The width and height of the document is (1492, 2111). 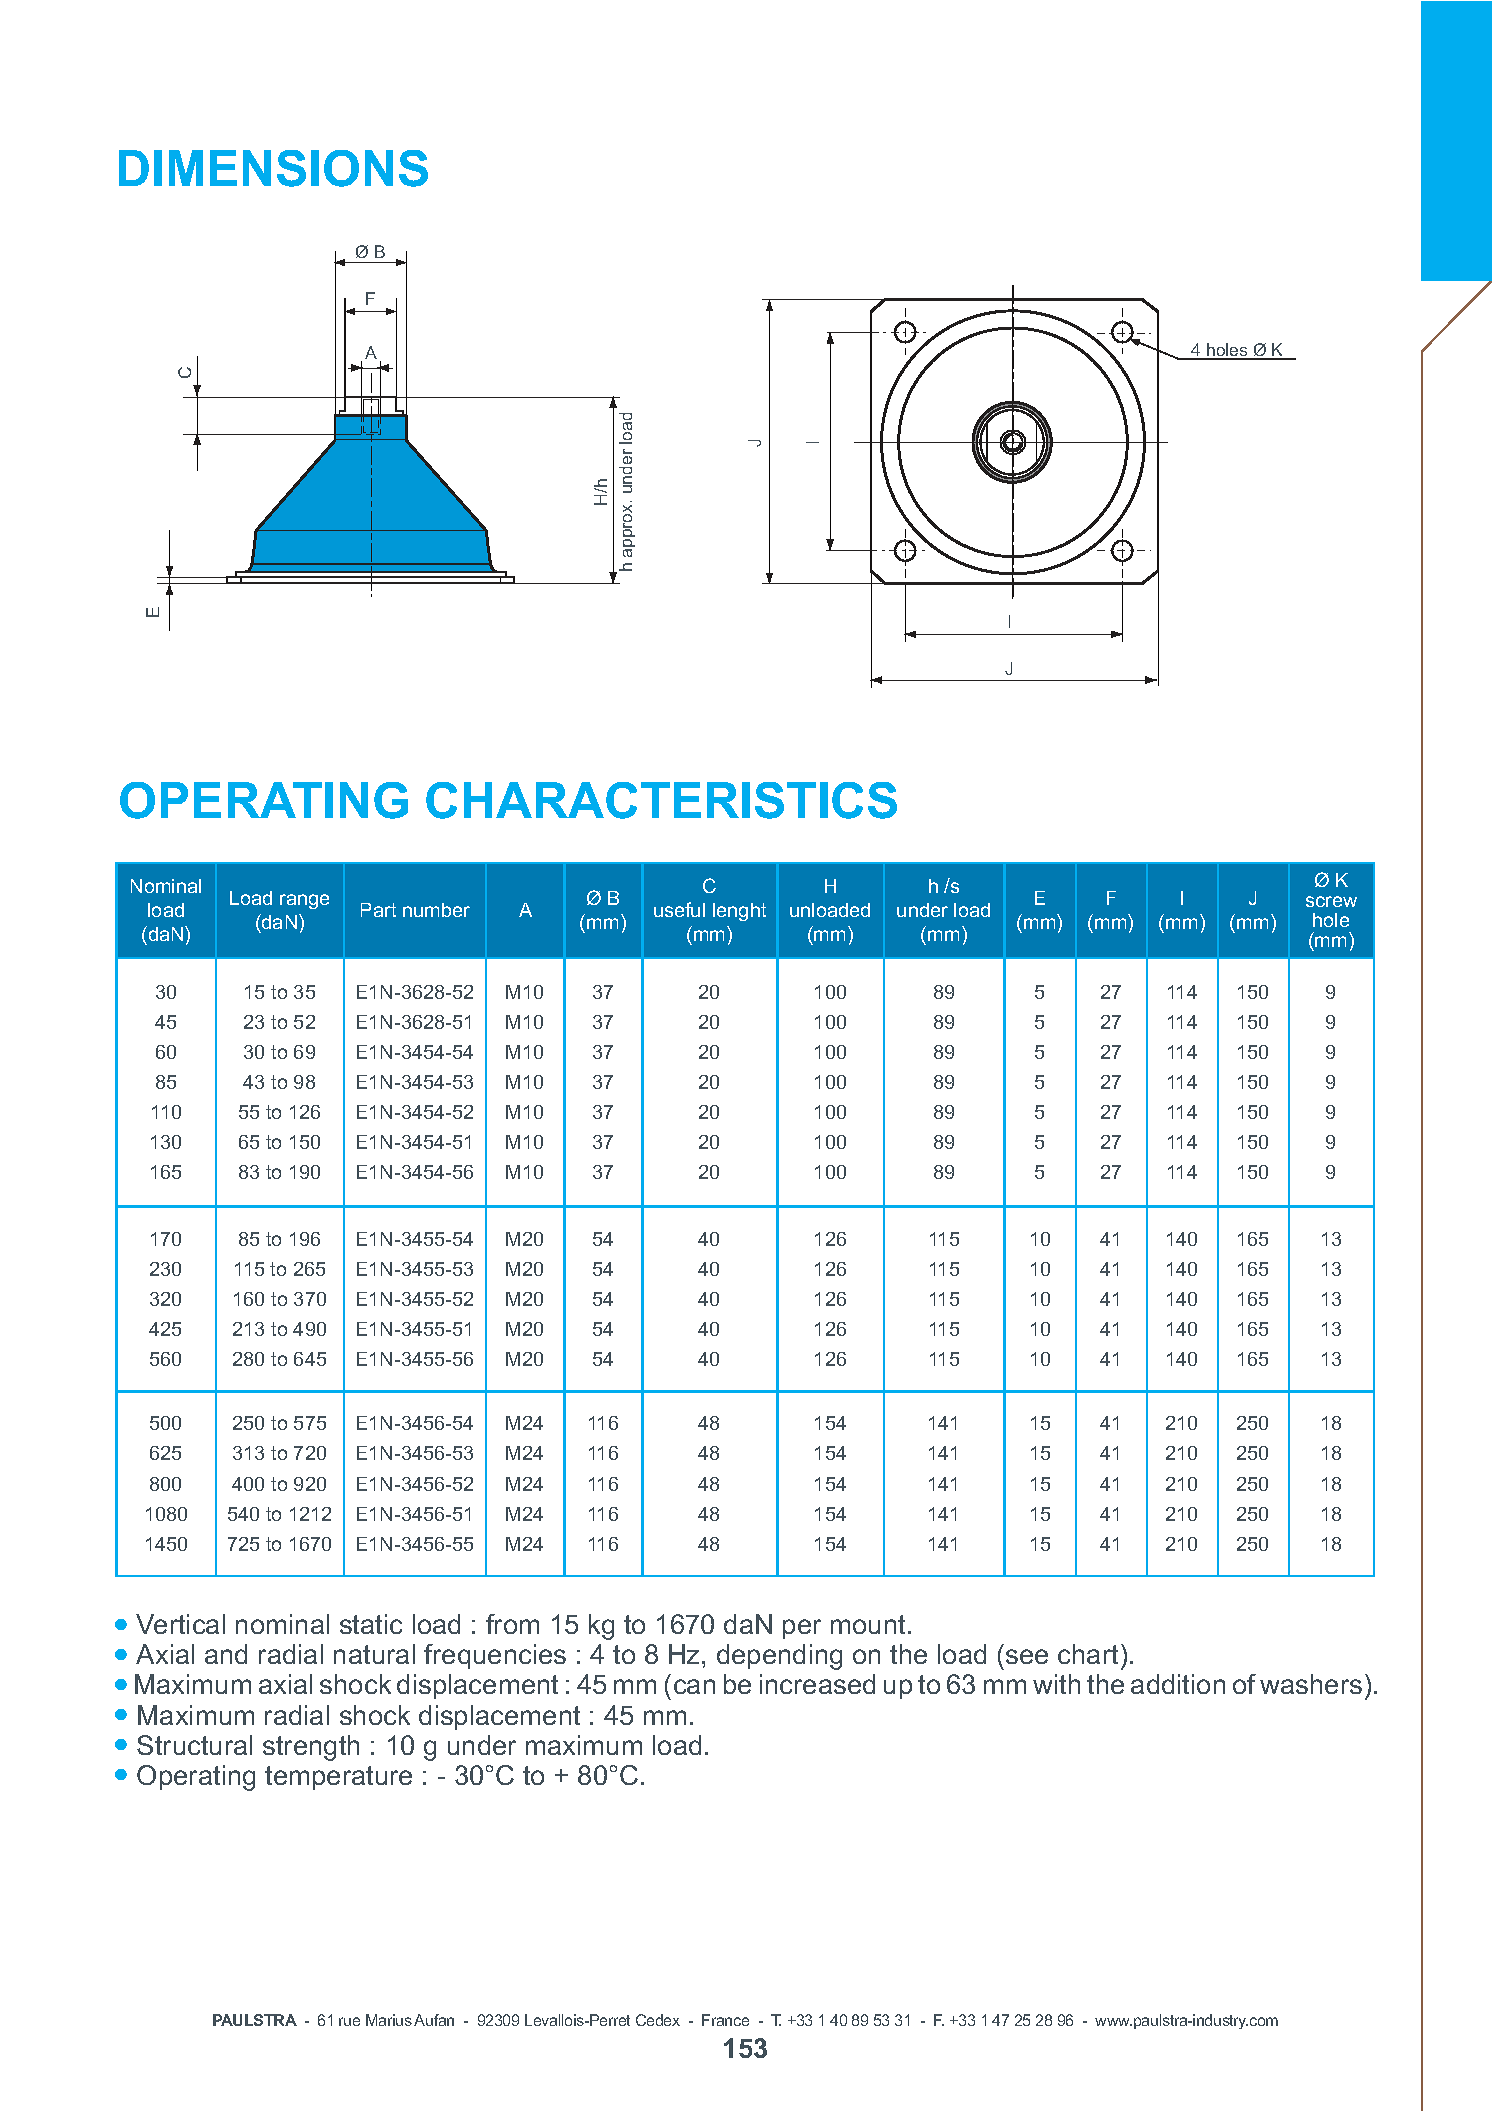 I want to click on screw, so click(x=1331, y=901).
